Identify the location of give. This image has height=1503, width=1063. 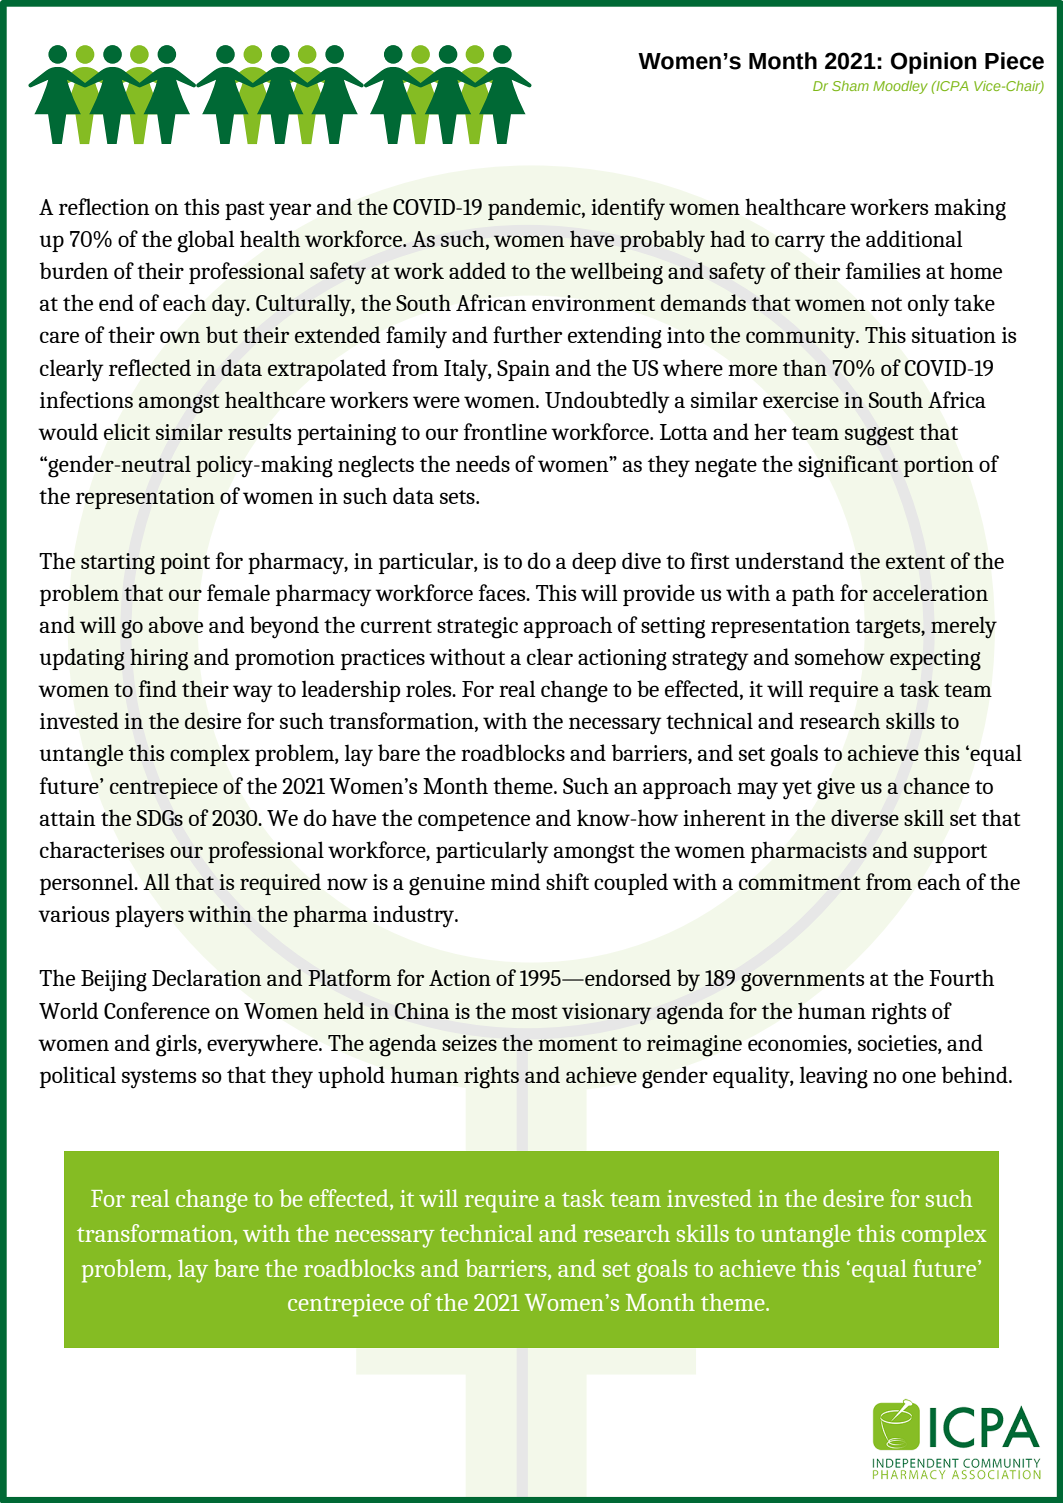
(836, 789).
